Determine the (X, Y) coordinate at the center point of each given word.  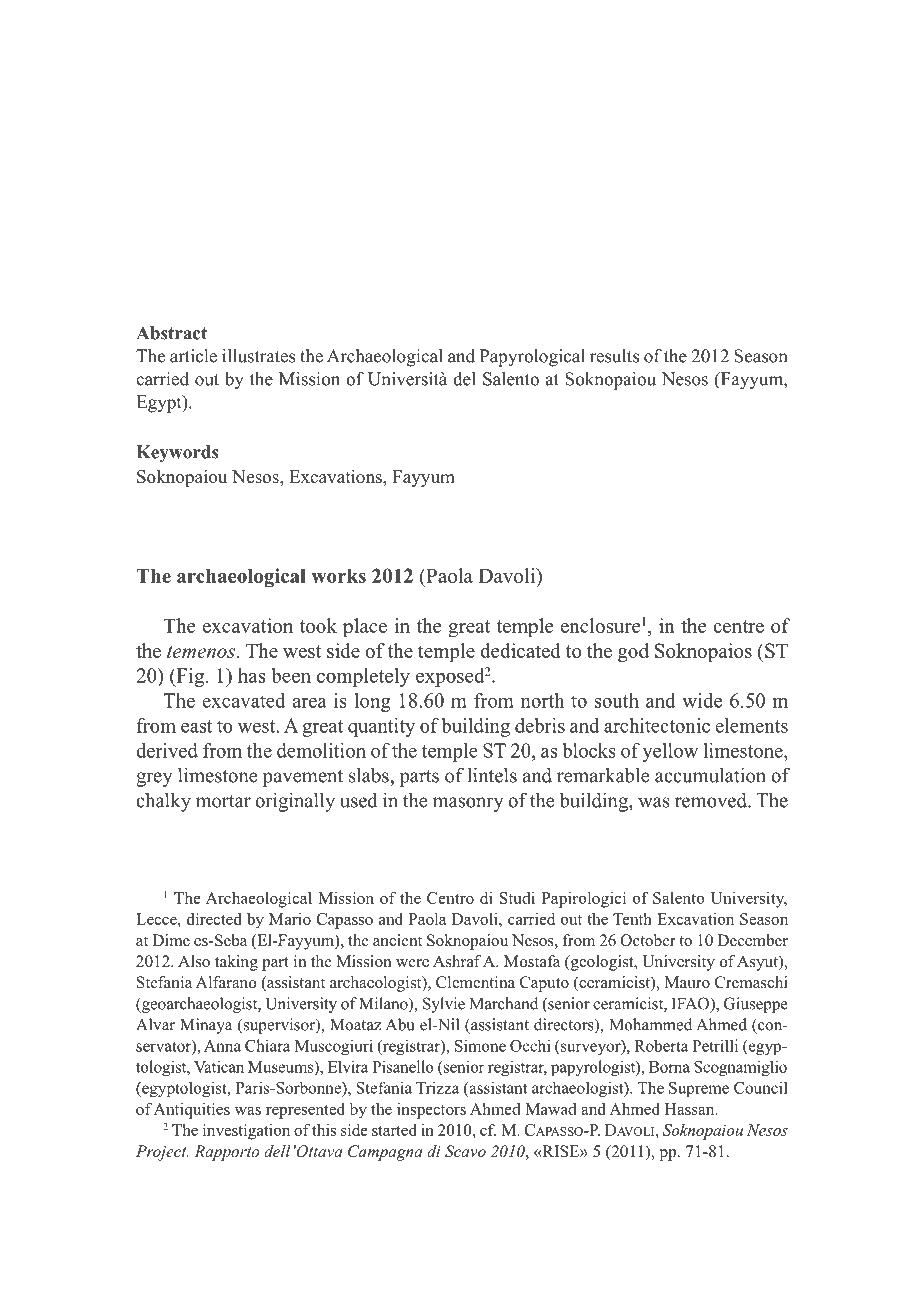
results (614, 356)
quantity (381, 727)
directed (214, 919)
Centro (450, 898)
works (338, 575)
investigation (246, 1132)
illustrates (258, 356)
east (196, 726)
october (648, 940)
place (365, 628)
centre (738, 626)
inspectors (431, 1111)
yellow (670, 752)
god (633, 653)
